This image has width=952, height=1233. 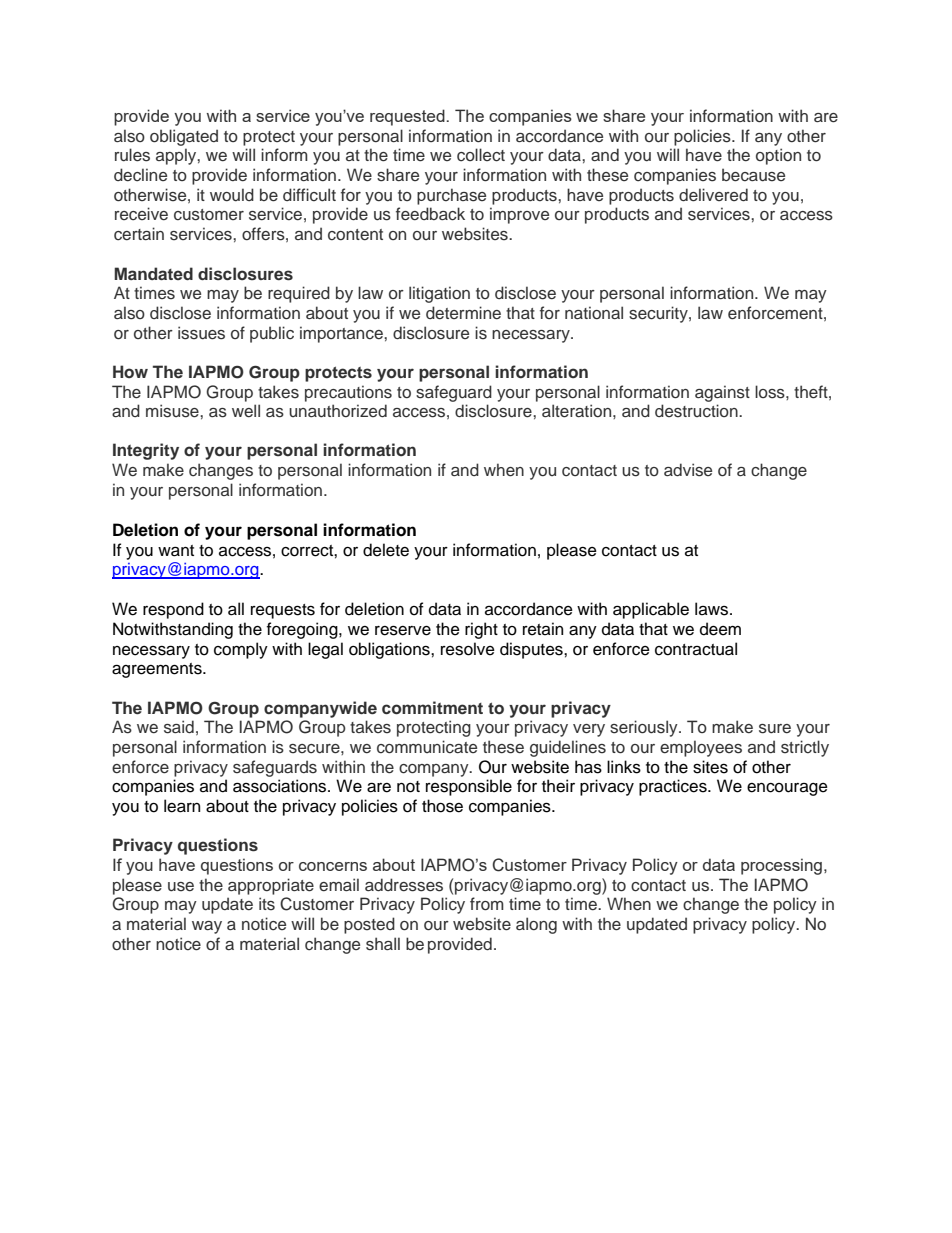 I want to click on obligated, so click(x=184, y=137).
